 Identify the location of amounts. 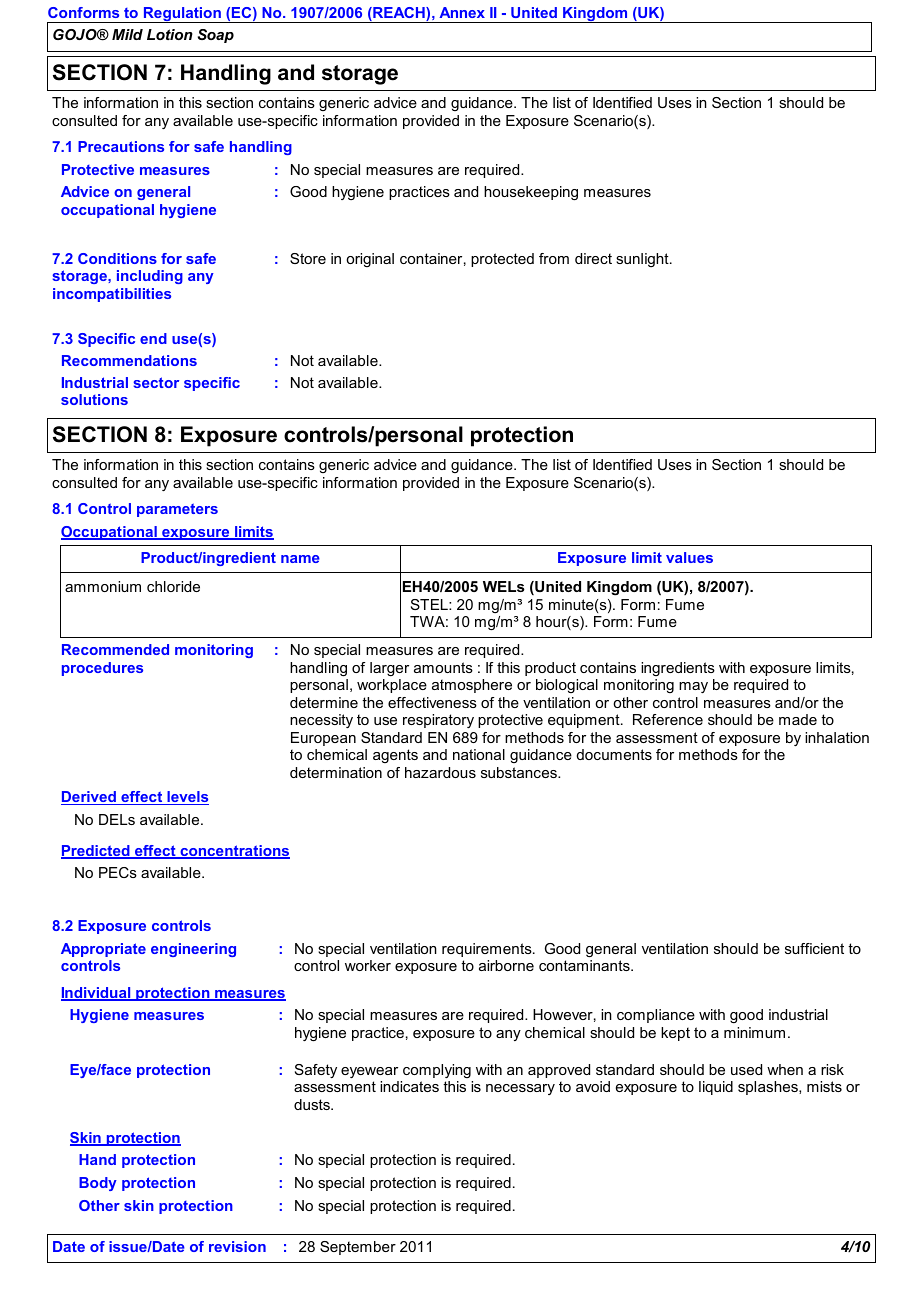
(443, 667).
